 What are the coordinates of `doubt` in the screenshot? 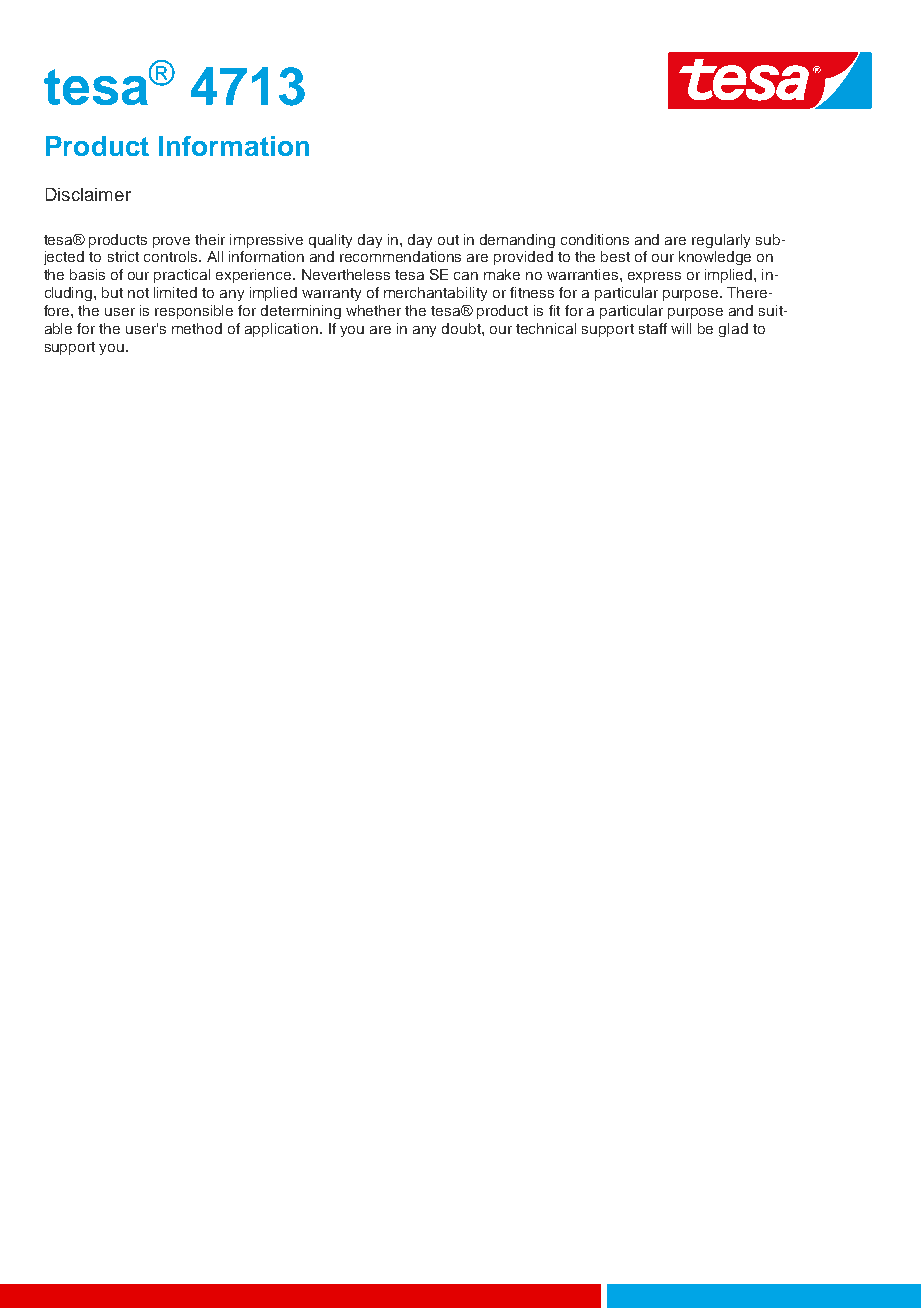 It's located at (462, 328).
